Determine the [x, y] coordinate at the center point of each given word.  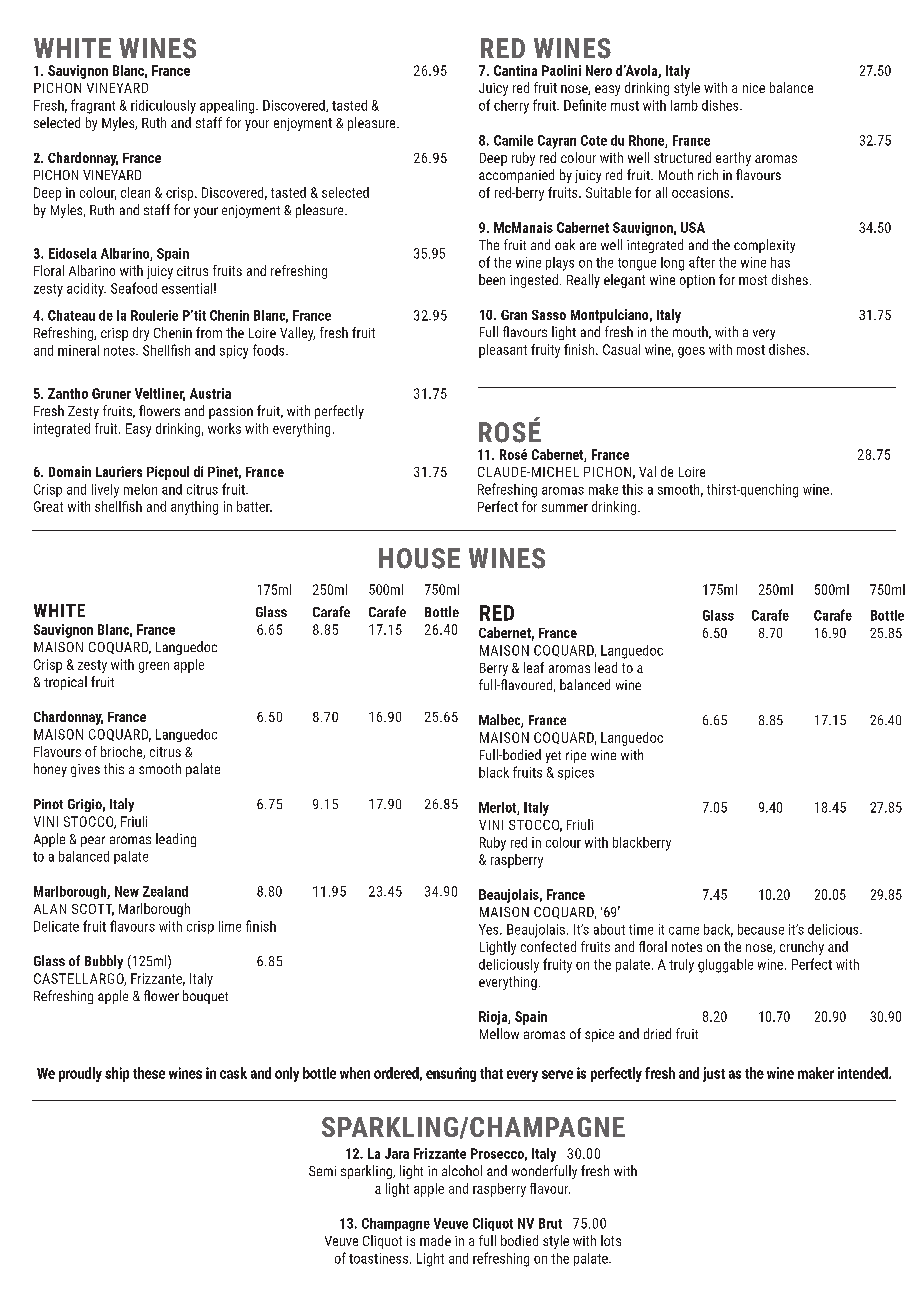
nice [754, 88]
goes [691, 352]
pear [93, 841]
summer [565, 508]
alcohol [462, 1170]
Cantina [515, 70]
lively [105, 491]
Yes [490, 929]
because [761, 929]
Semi [322, 1171]
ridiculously [163, 107]
